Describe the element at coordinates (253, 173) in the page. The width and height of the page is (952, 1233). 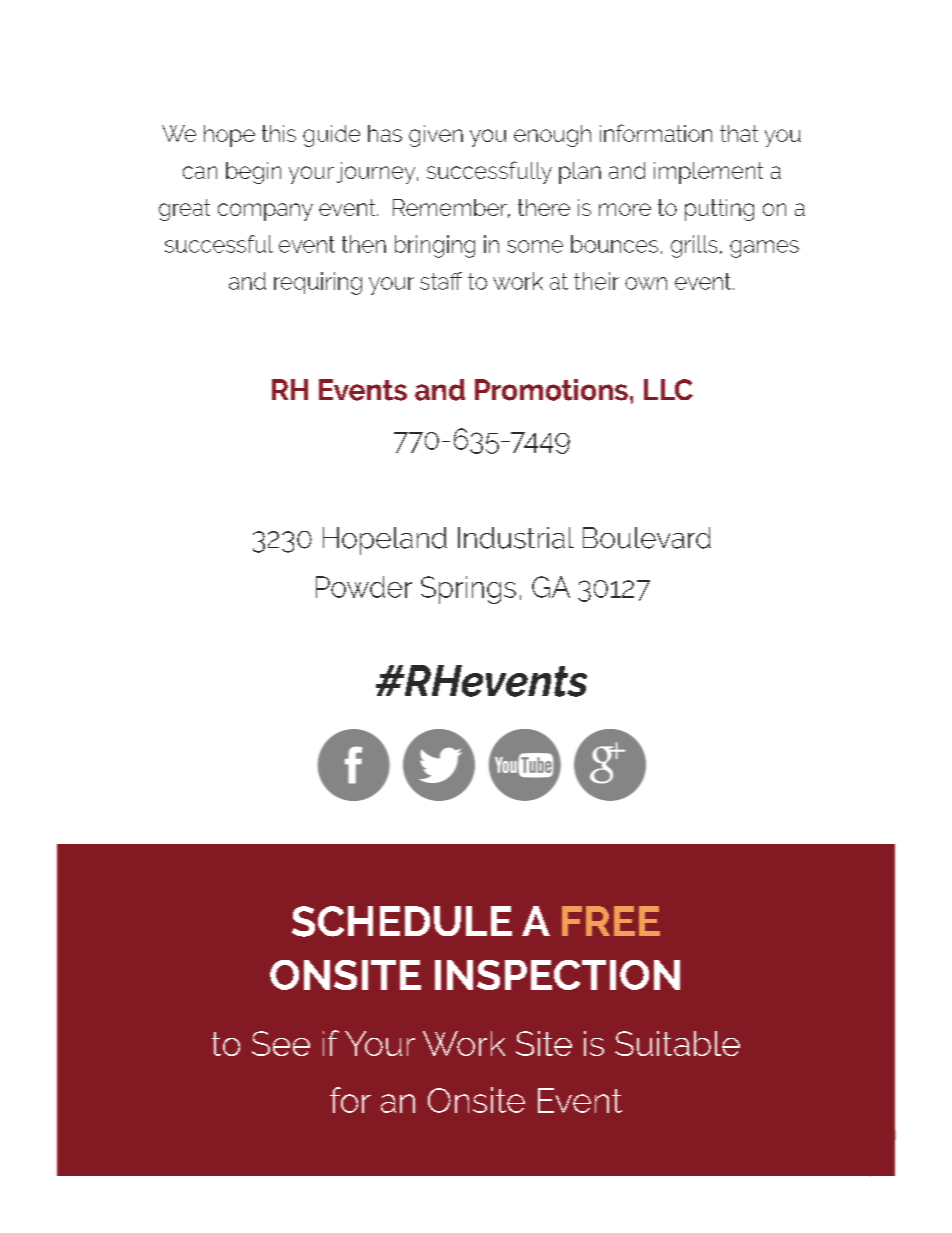
I see `begin` at that location.
